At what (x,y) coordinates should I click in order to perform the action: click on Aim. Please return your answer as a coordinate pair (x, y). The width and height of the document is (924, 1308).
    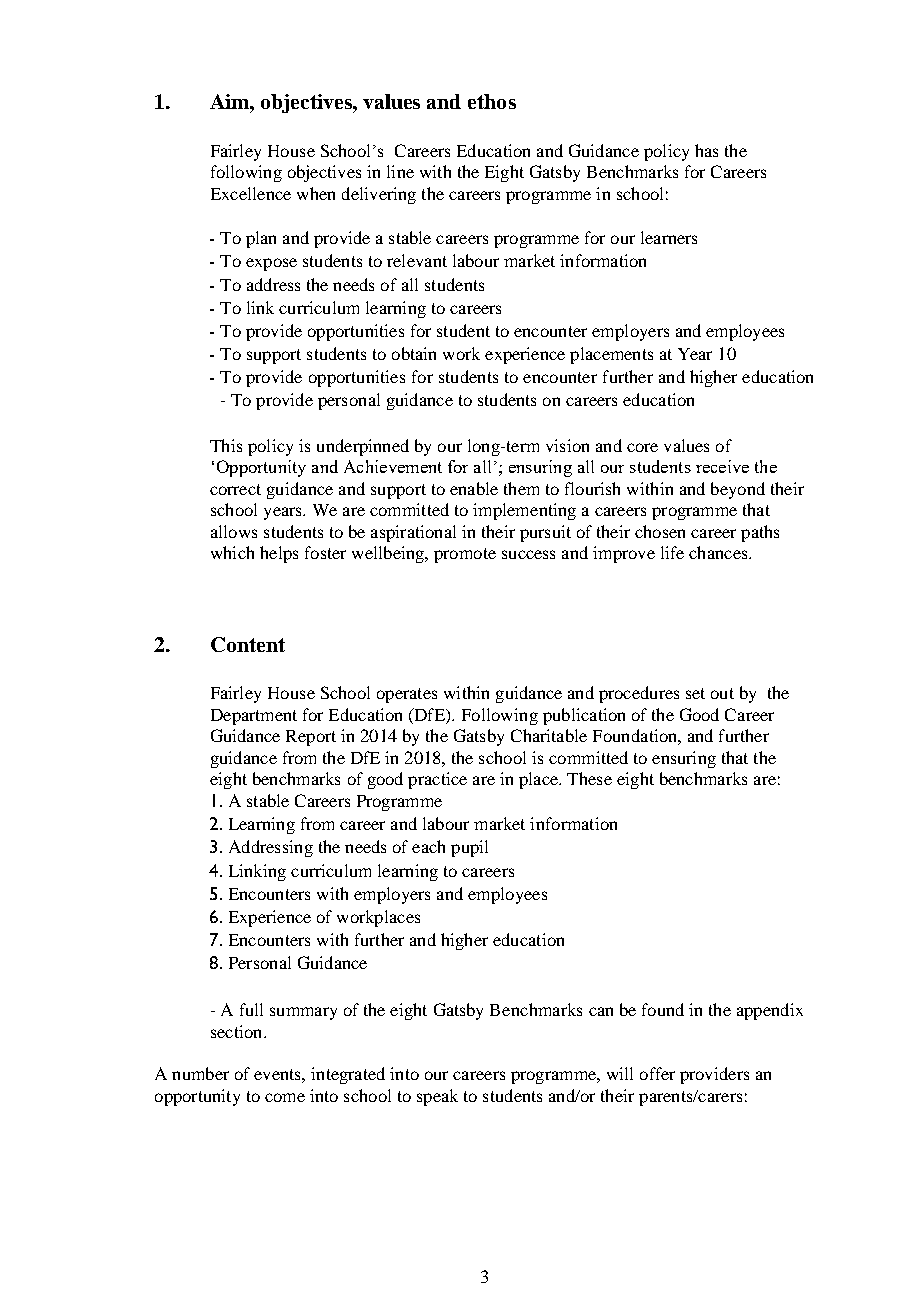
    Looking at the image, I should click on (231, 101).
